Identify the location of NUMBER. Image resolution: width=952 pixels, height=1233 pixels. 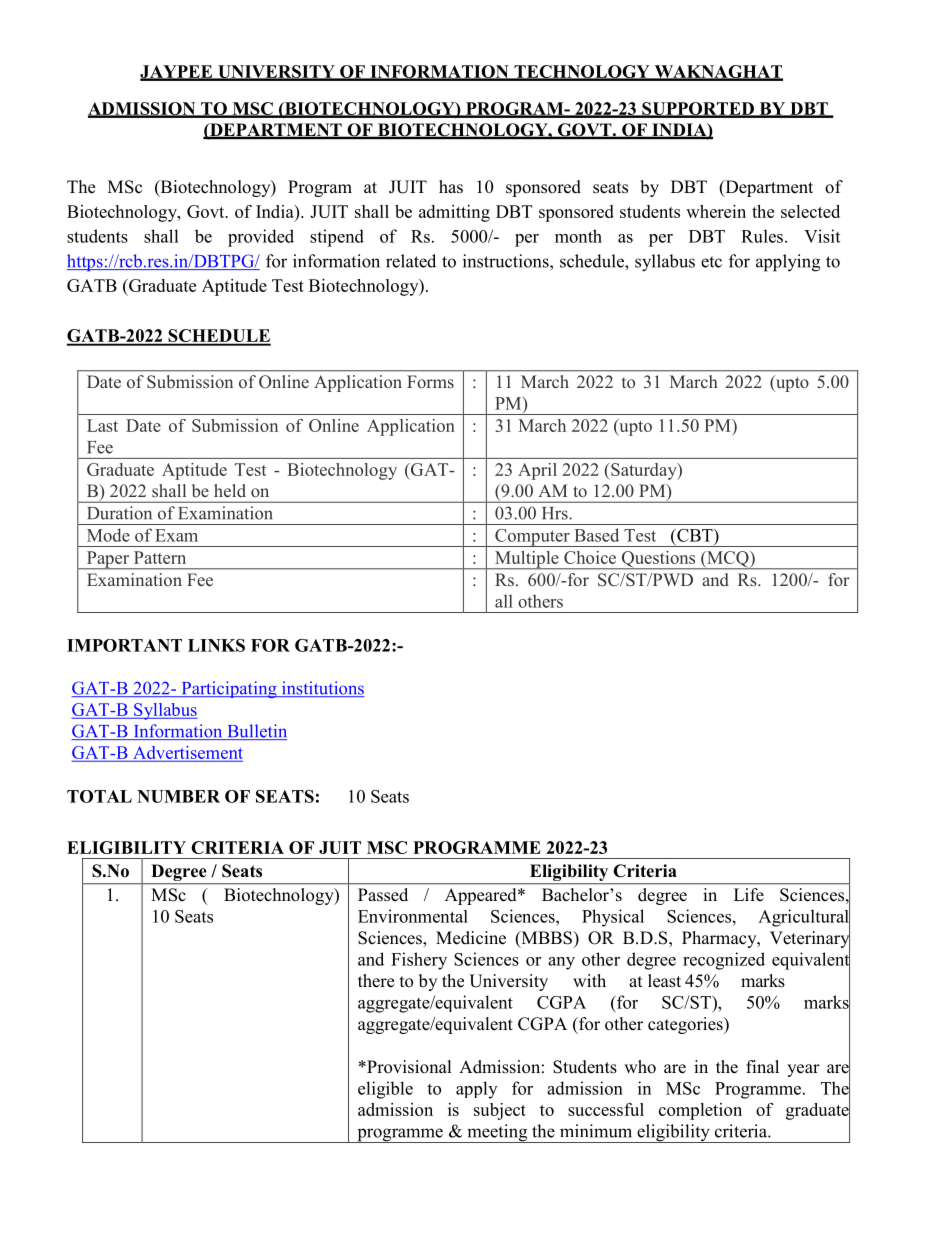
(178, 796).
